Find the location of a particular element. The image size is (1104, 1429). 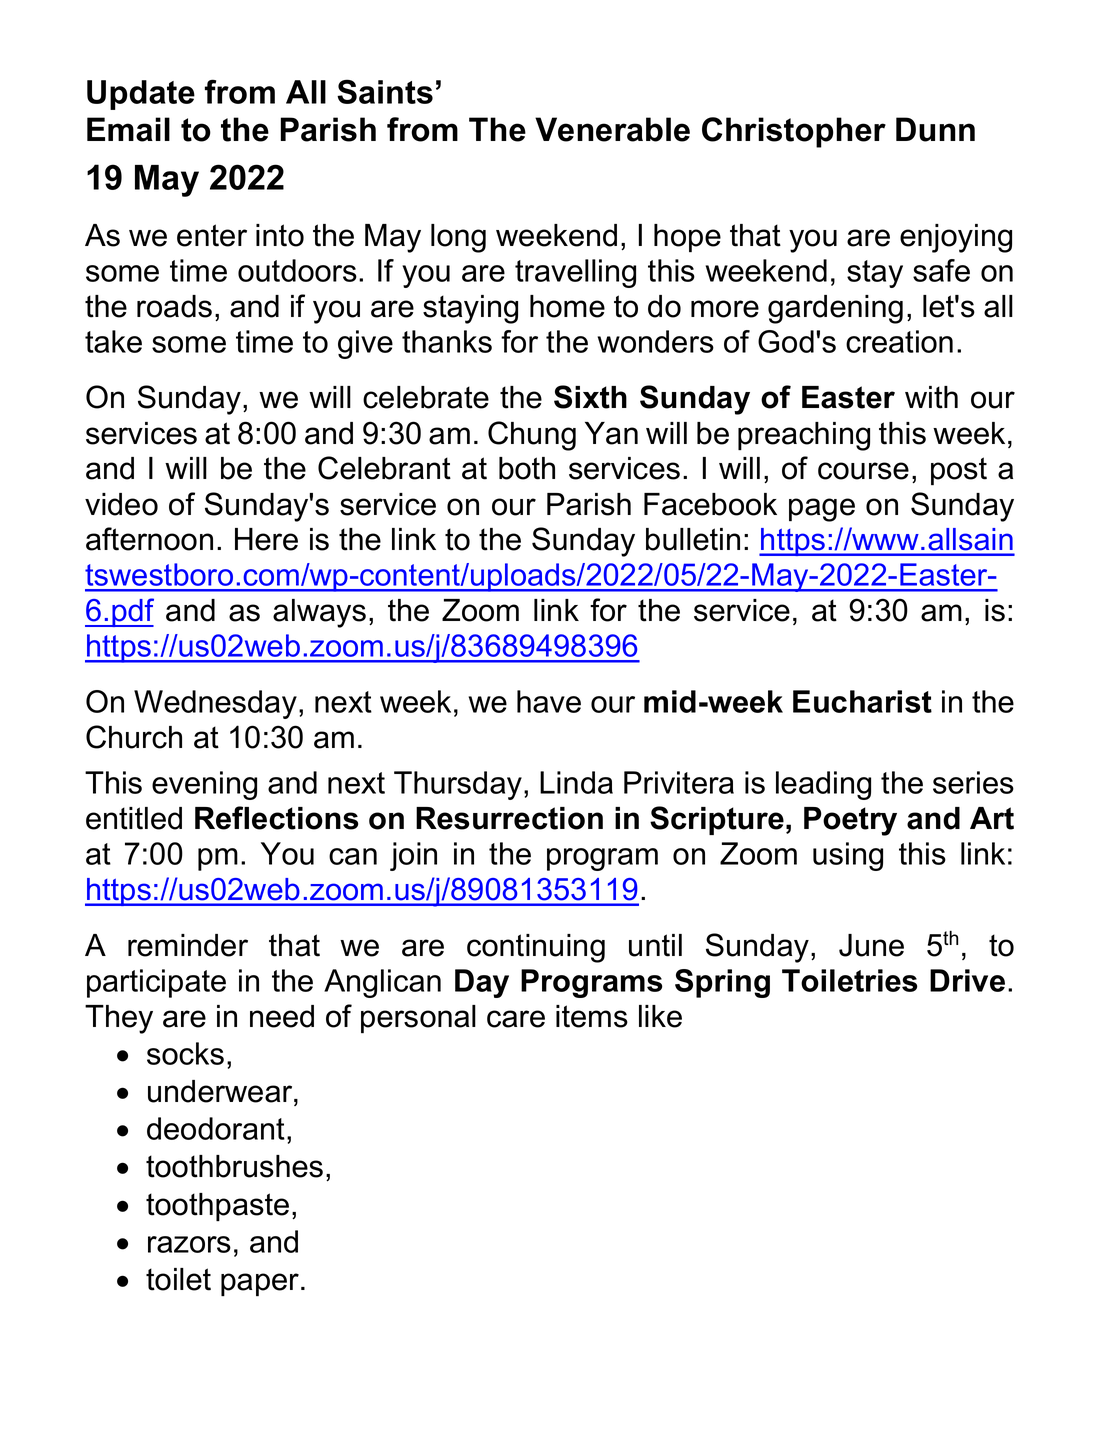

Dunn is located at coordinates (935, 129).
